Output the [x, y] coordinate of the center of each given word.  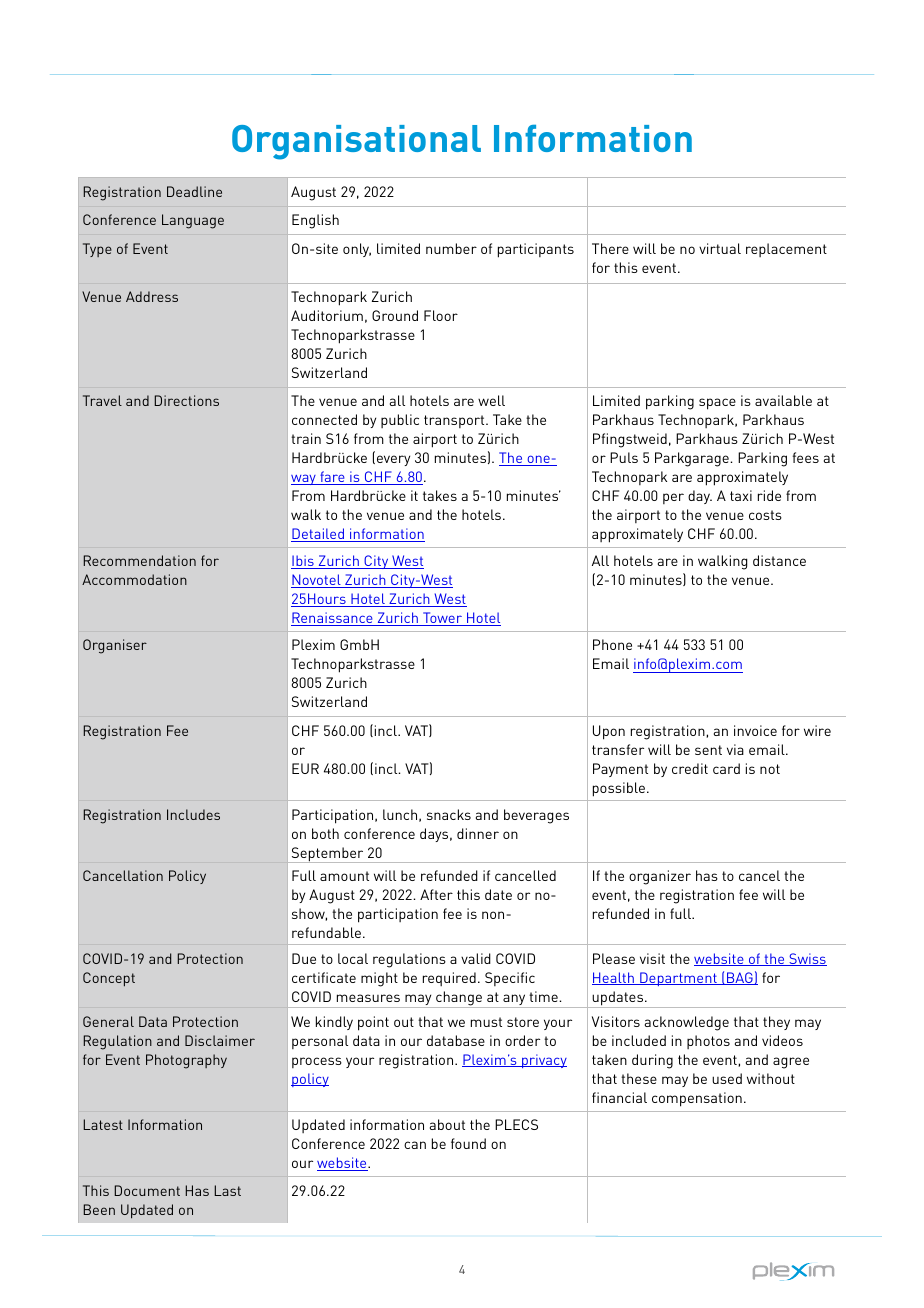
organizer [660, 877]
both [325, 833]
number [451, 248]
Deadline [194, 191]
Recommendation [139, 560]
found [468, 1143]
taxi [741, 495]
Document [147, 1190]
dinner [478, 833]
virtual [720, 248]
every [393, 460]
